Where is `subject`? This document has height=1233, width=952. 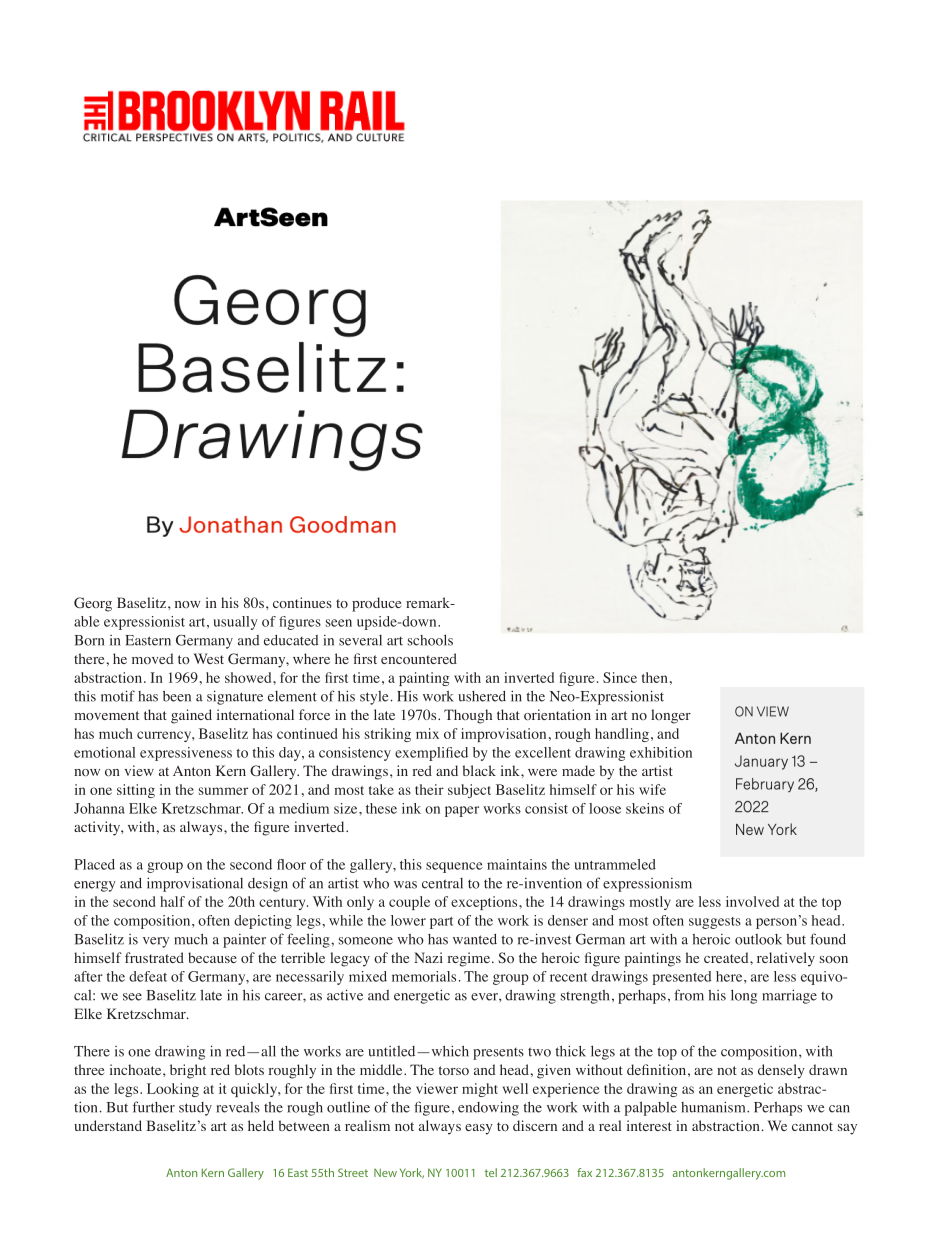
subject is located at coordinates (469, 791).
